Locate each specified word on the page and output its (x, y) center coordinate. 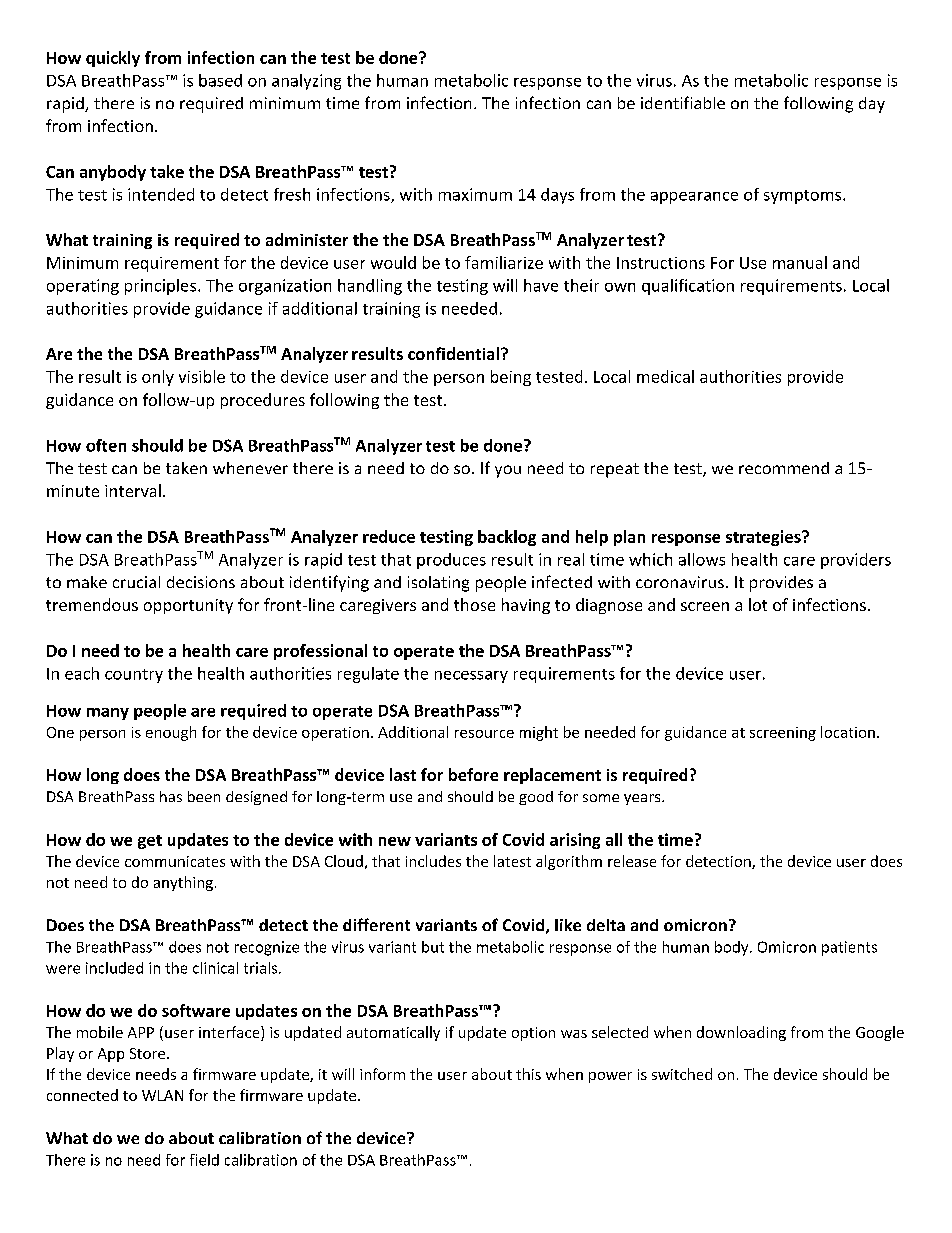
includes (433, 861)
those (474, 604)
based (220, 80)
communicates (175, 861)
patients (849, 948)
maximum (475, 194)
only (158, 378)
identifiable (683, 102)
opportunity (188, 606)
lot (758, 604)
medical (665, 376)
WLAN (162, 1095)
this (528, 1074)
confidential (455, 353)
